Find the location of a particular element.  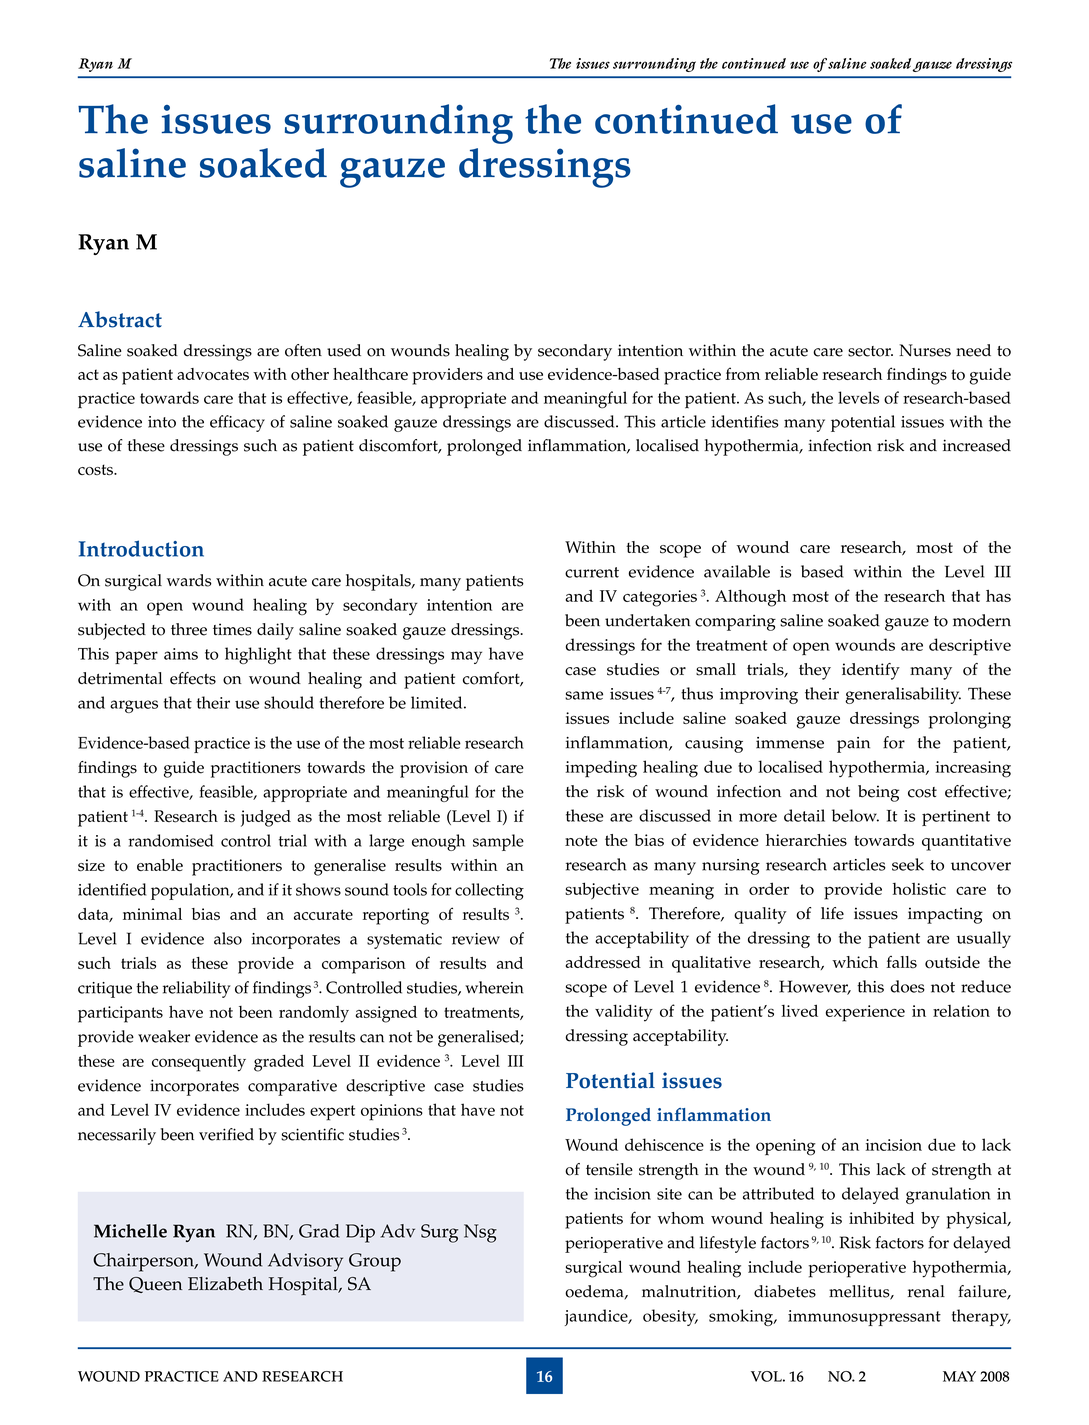

three is located at coordinates (189, 629).
